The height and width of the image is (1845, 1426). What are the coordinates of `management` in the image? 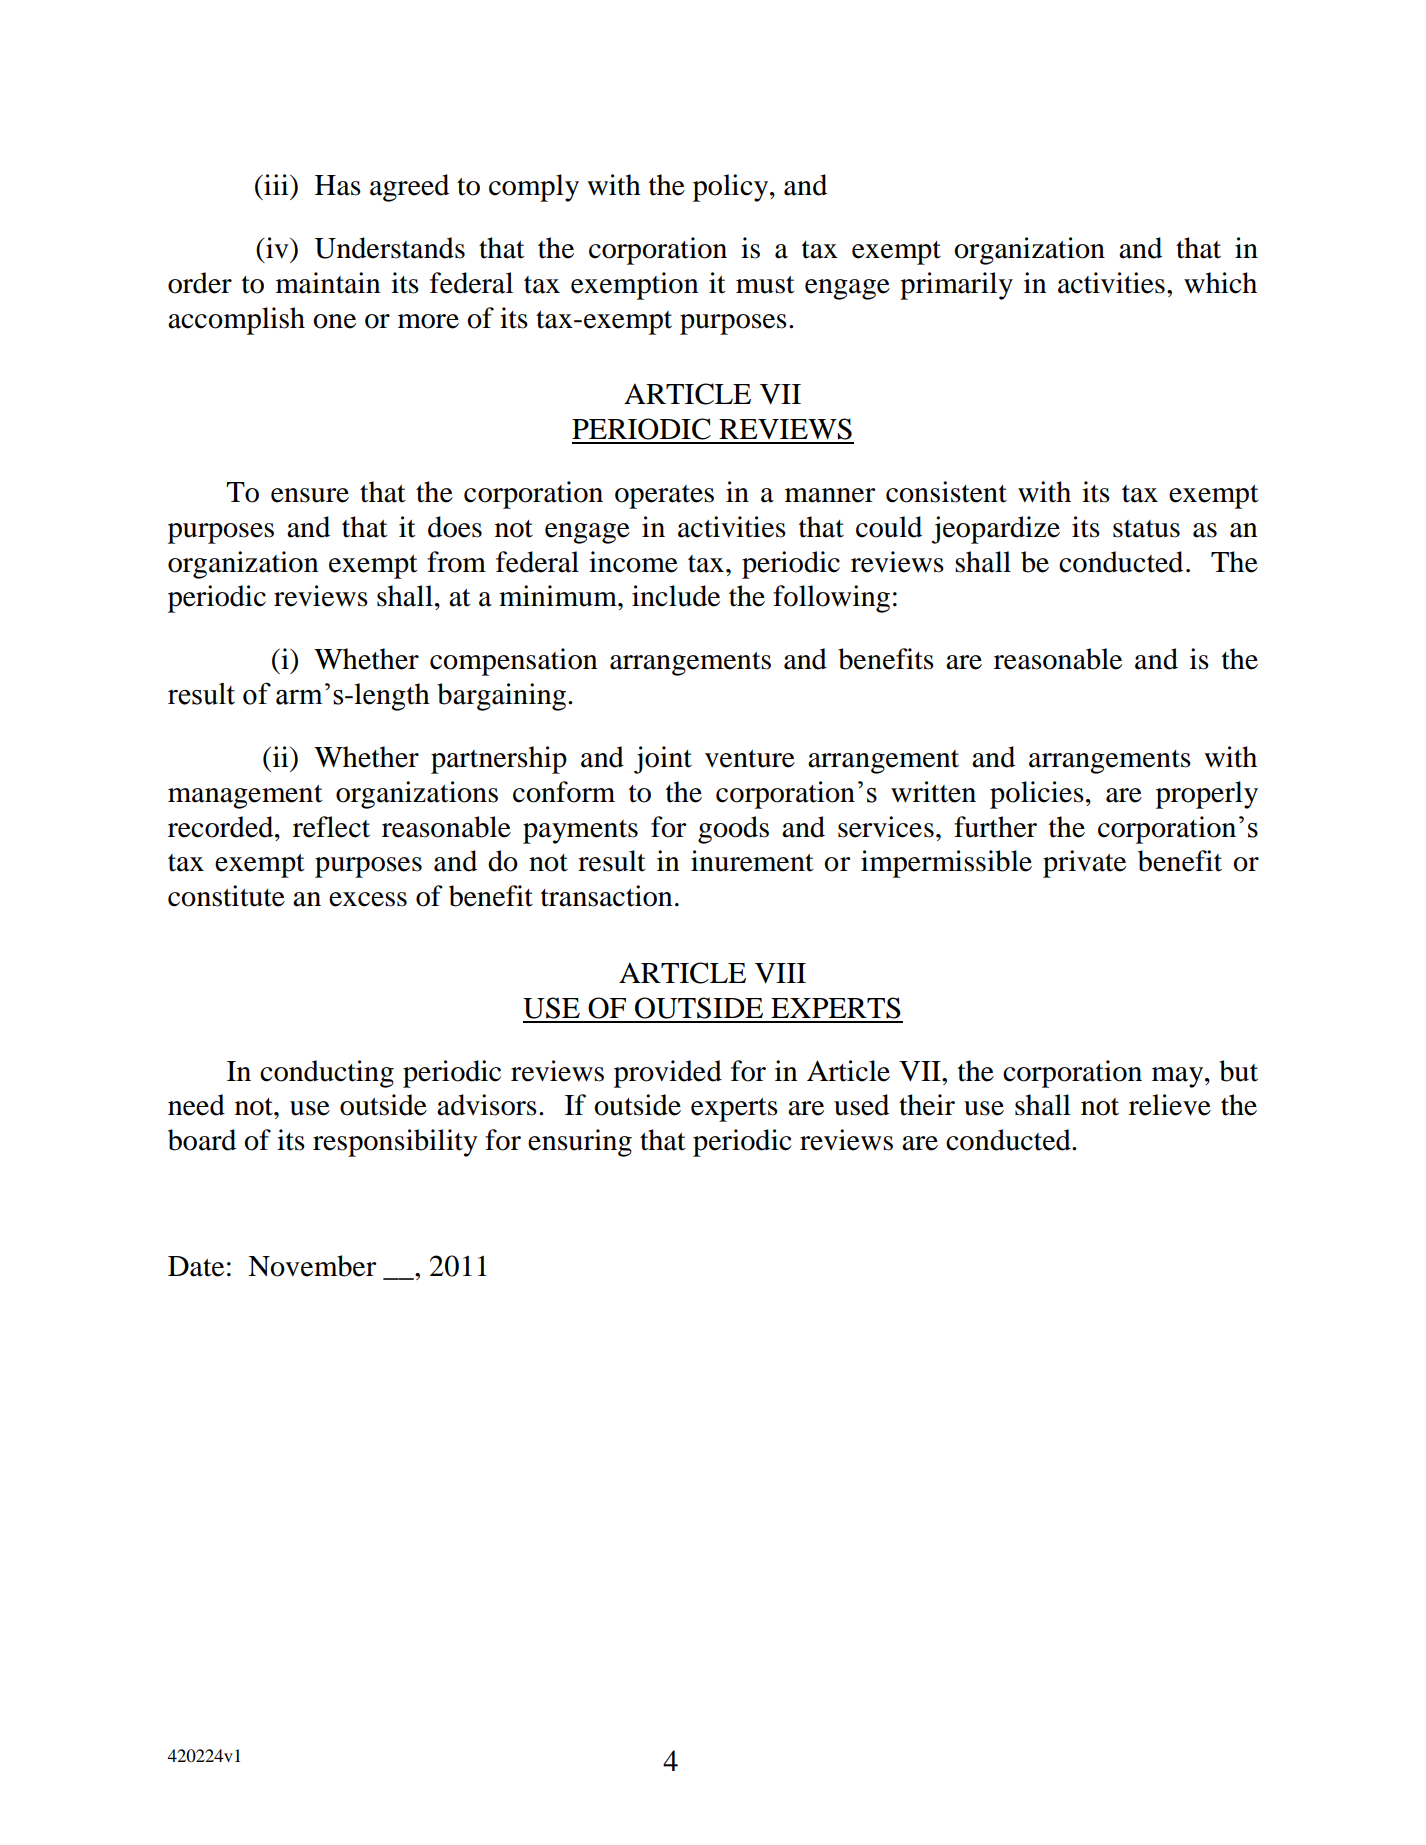 It's located at (245, 797).
